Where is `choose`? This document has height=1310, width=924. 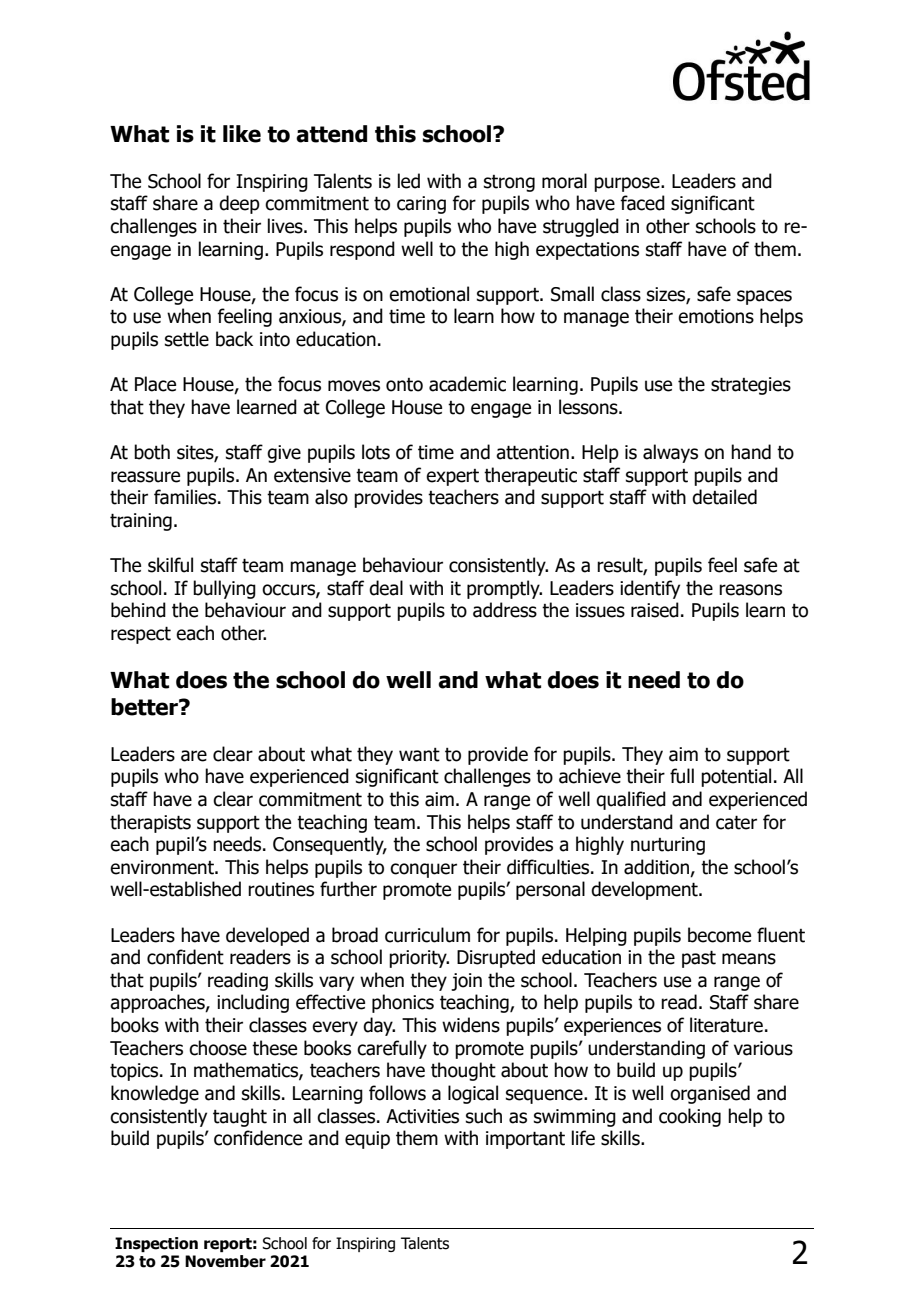
choose is located at coordinates (218, 1048).
